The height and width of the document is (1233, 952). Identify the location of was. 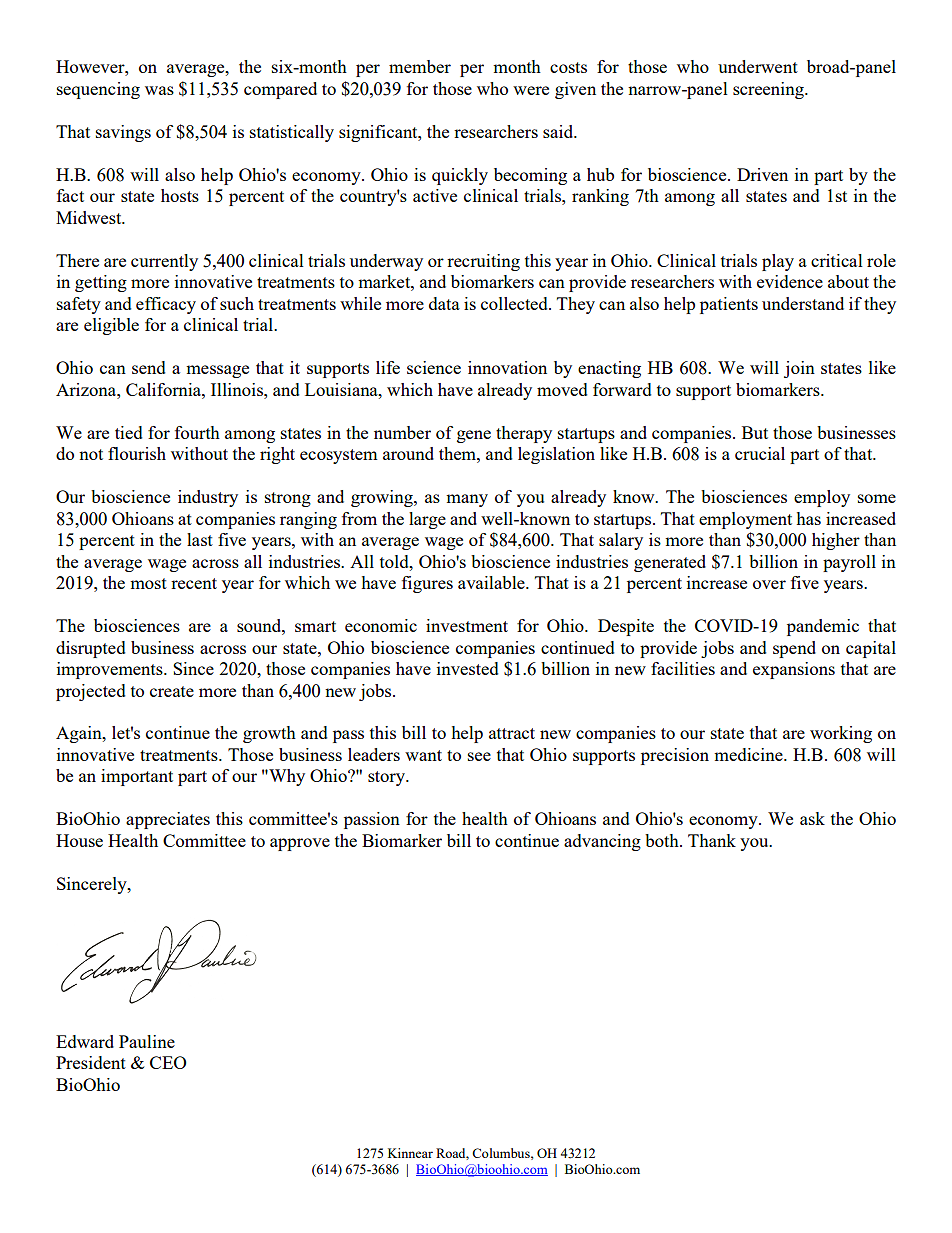
(159, 90).
